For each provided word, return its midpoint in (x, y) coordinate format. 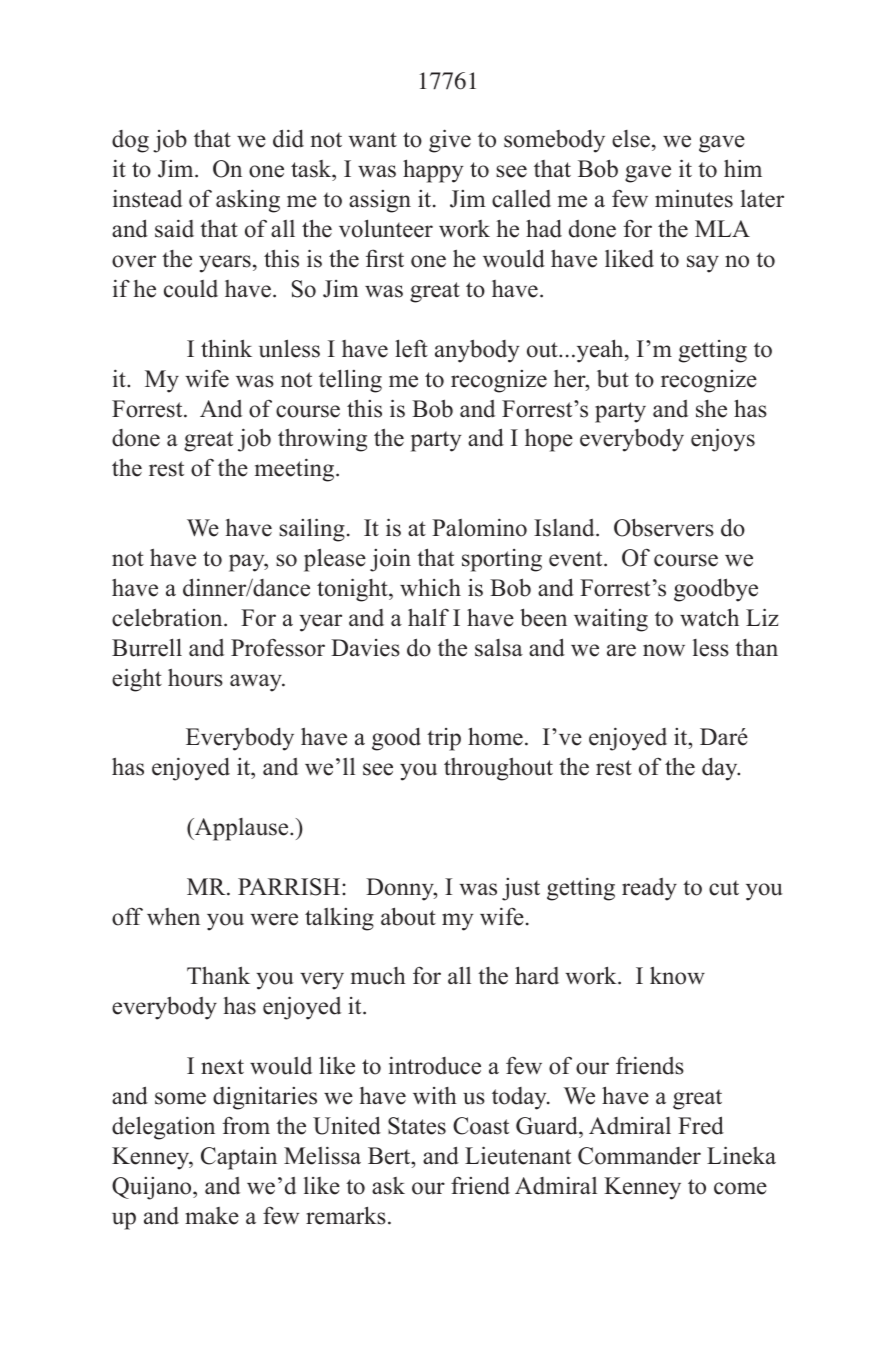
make (212, 1216)
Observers (664, 527)
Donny (401, 889)
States (417, 1126)
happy (433, 171)
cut (724, 888)
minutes (694, 198)
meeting (296, 470)
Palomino (479, 527)
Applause (242, 829)
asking (248, 201)
